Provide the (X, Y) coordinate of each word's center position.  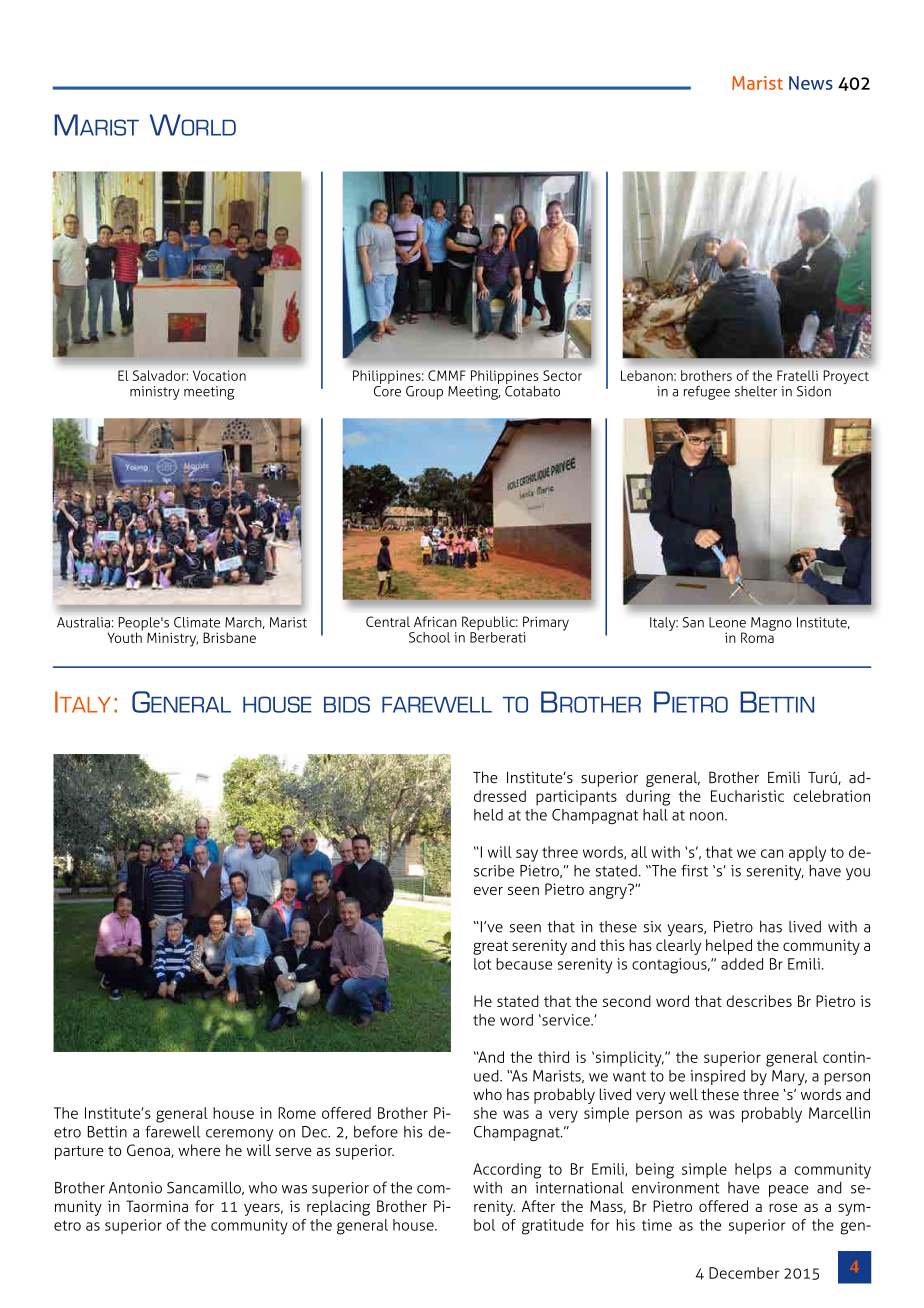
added (742, 964)
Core (387, 391)
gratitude (553, 1227)
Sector (562, 375)
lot (482, 964)
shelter (756, 391)
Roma (758, 636)
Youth (125, 636)
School (429, 637)
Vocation (219, 375)
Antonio (135, 1188)
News (811, 83)
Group (424, 393)
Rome (297, 1113)
